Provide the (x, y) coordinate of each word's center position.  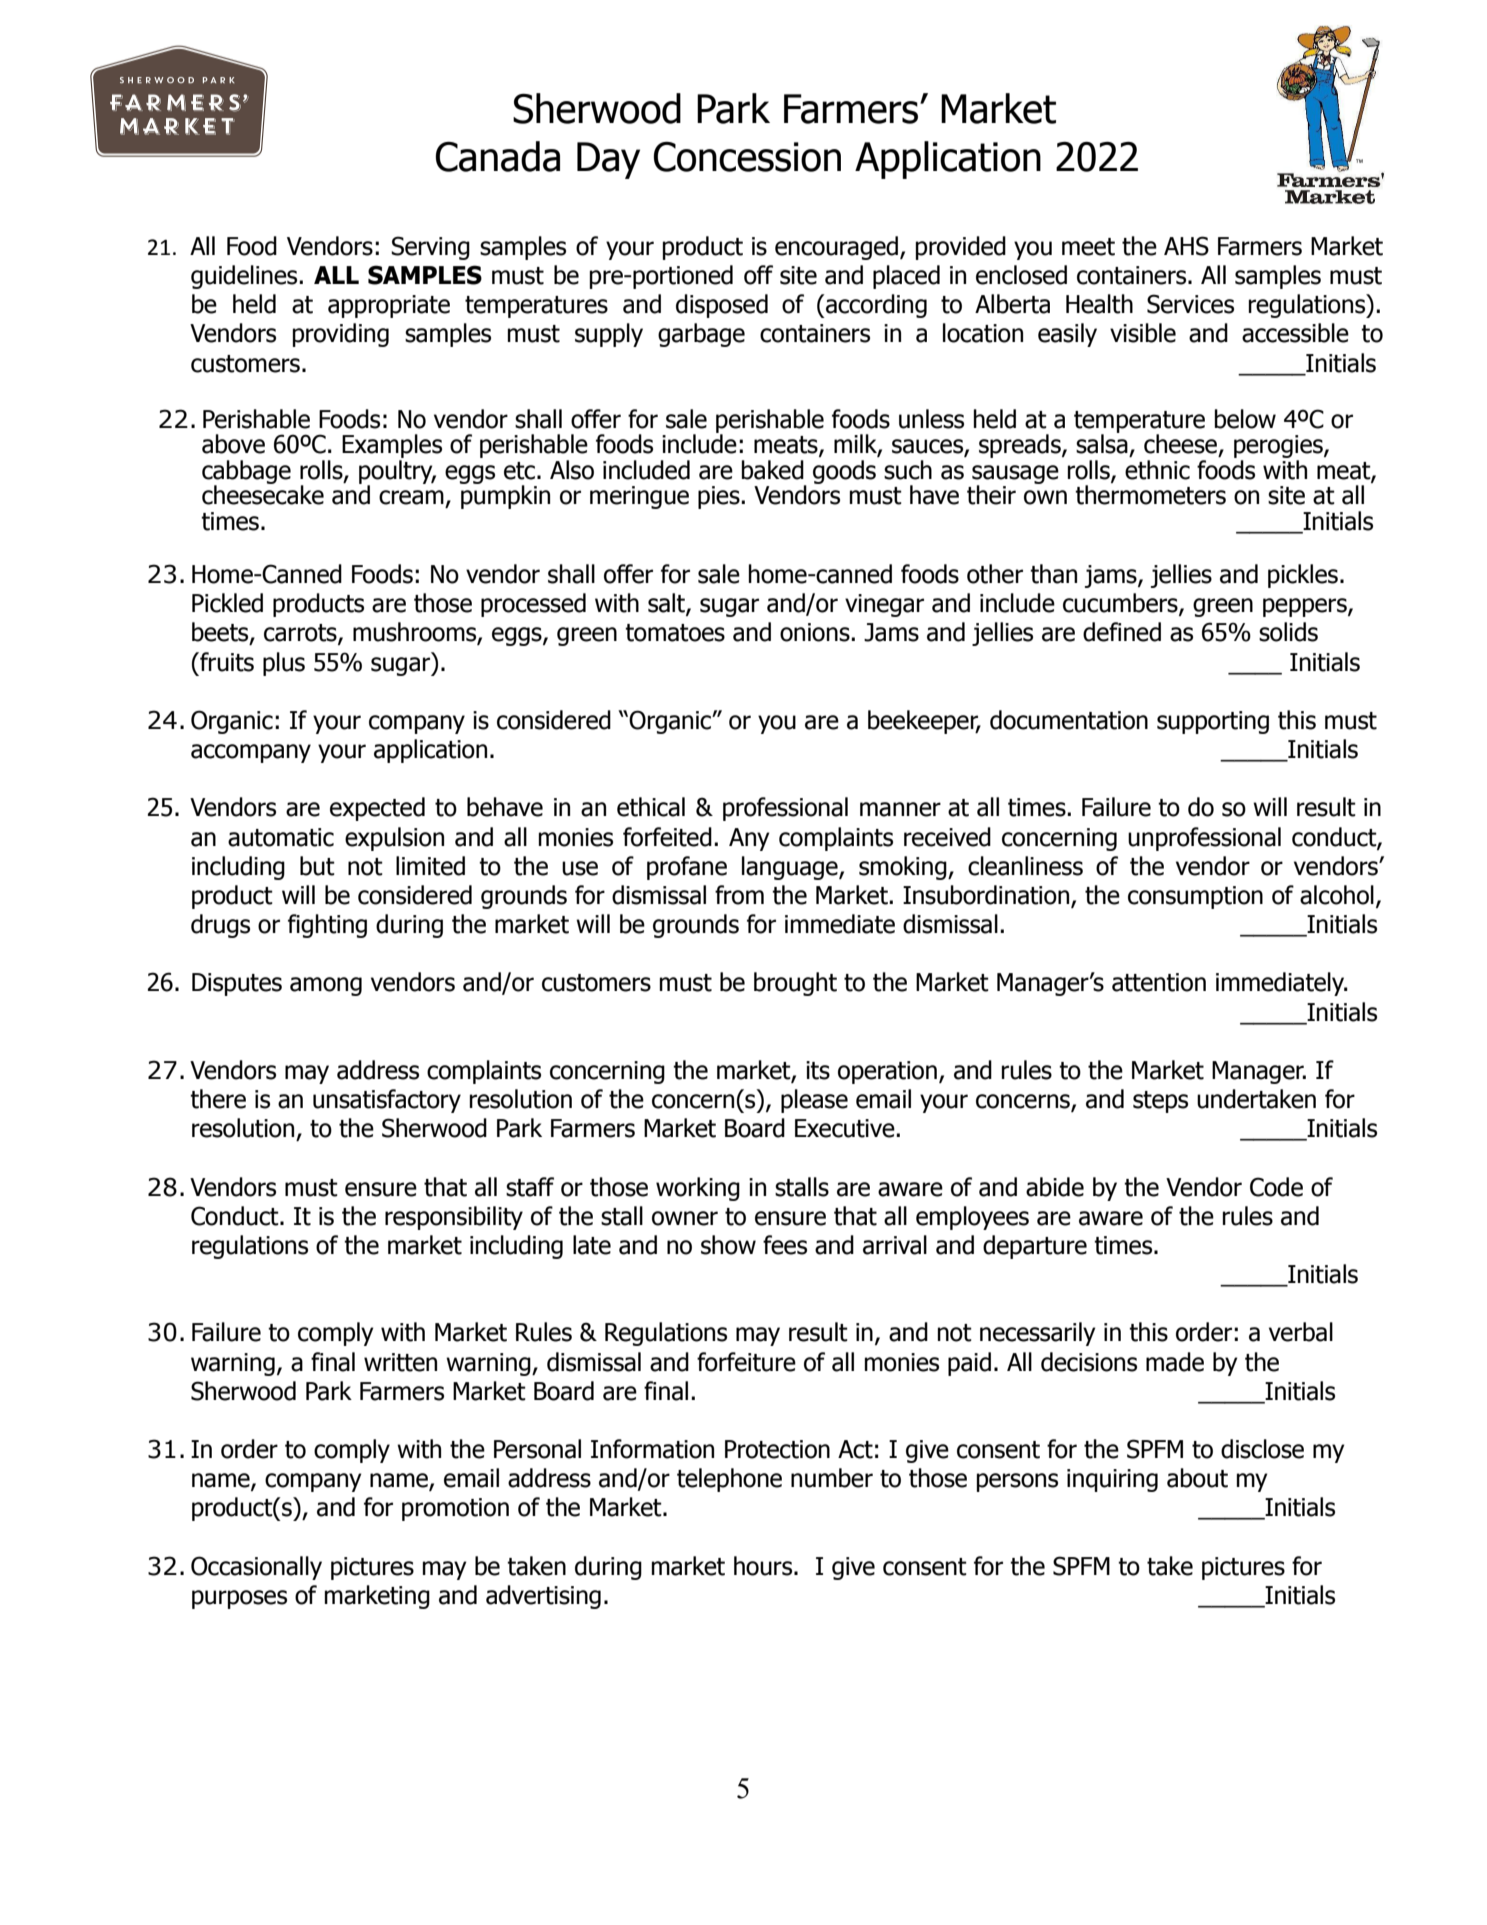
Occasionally (256, 1568)
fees (785, 1245)
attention (1159, 982)
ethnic (1157, 468)
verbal (1301, 1332)
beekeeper (924, 722)
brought (795, 984)
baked (773, 470)
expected (377, 809)
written (400, 1362)
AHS (1186, 246)
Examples (392, 446)
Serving (430, 248)
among (326, 986)
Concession (747, 157)
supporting (1213, 722)
